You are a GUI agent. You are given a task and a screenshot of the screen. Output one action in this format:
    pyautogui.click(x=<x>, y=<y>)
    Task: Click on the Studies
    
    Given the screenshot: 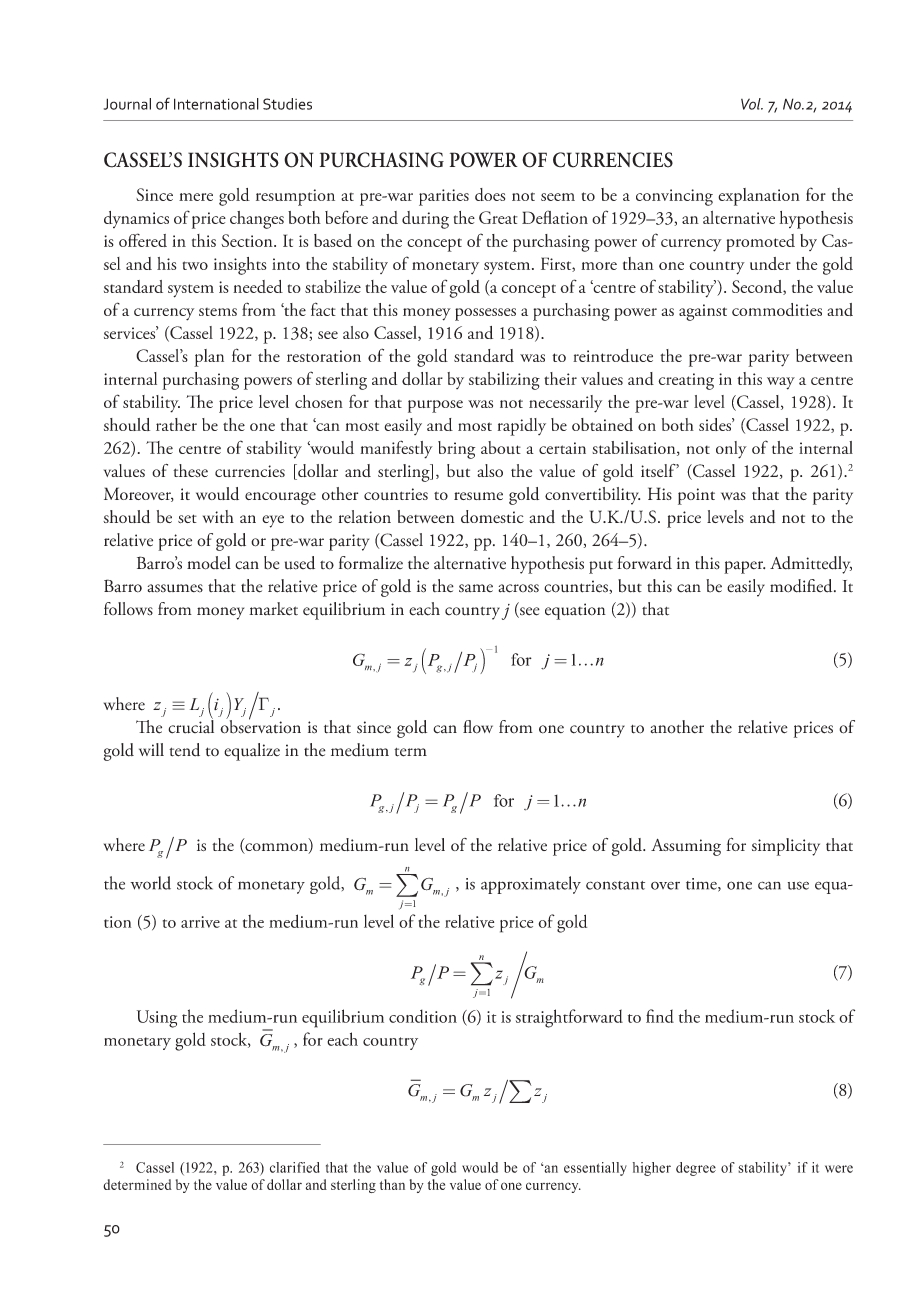 What is the action you would take?
    pyautogui.click(x=287, y=104)
